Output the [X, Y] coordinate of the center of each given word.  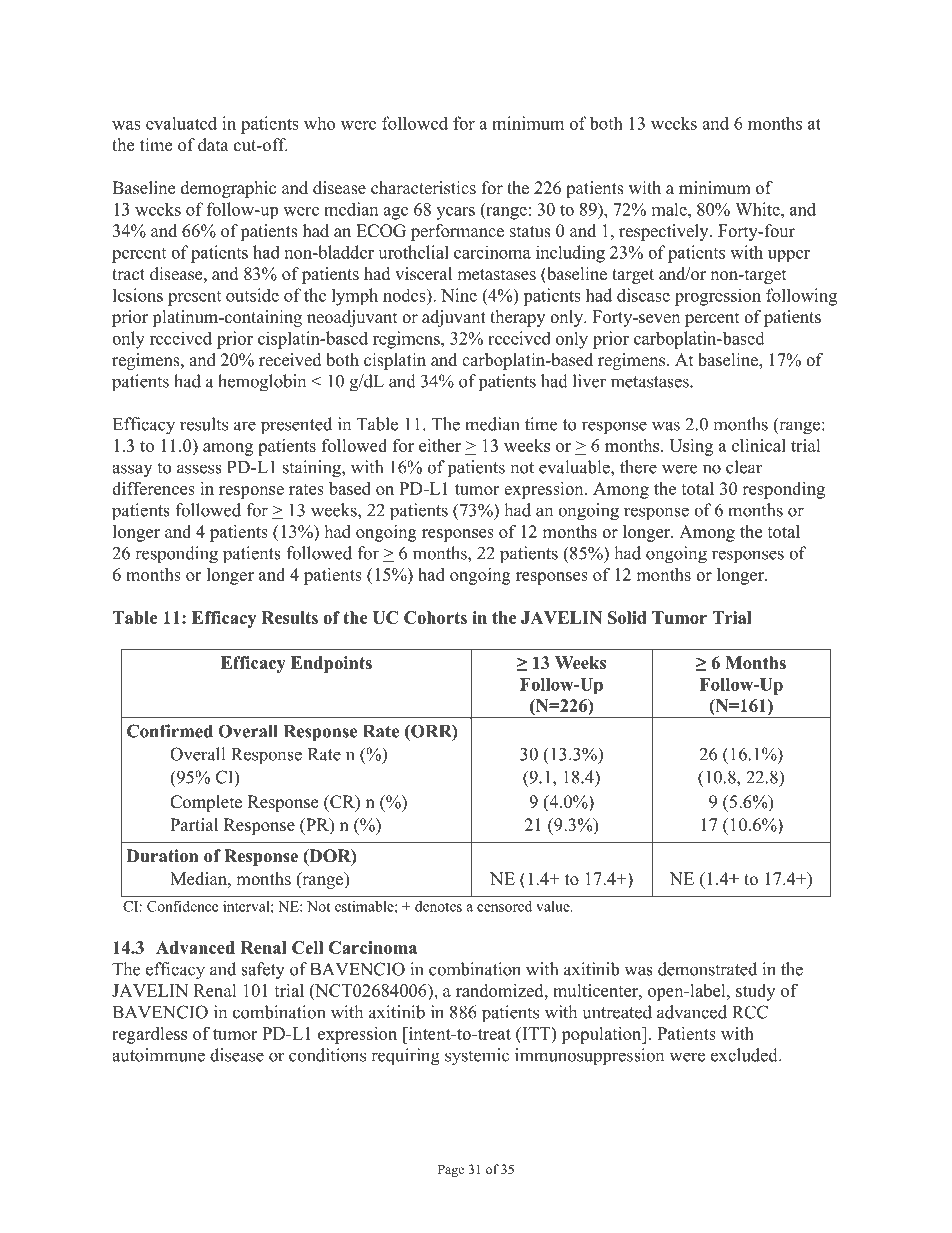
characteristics [423, 188]
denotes [438, 906]
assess [199, 469]
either [440, 445]
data [213, 145]
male [670, 209]
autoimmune [158, 1055]
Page [451, 1170]
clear [744, 467]
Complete [206, 803]
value [554, 906]
